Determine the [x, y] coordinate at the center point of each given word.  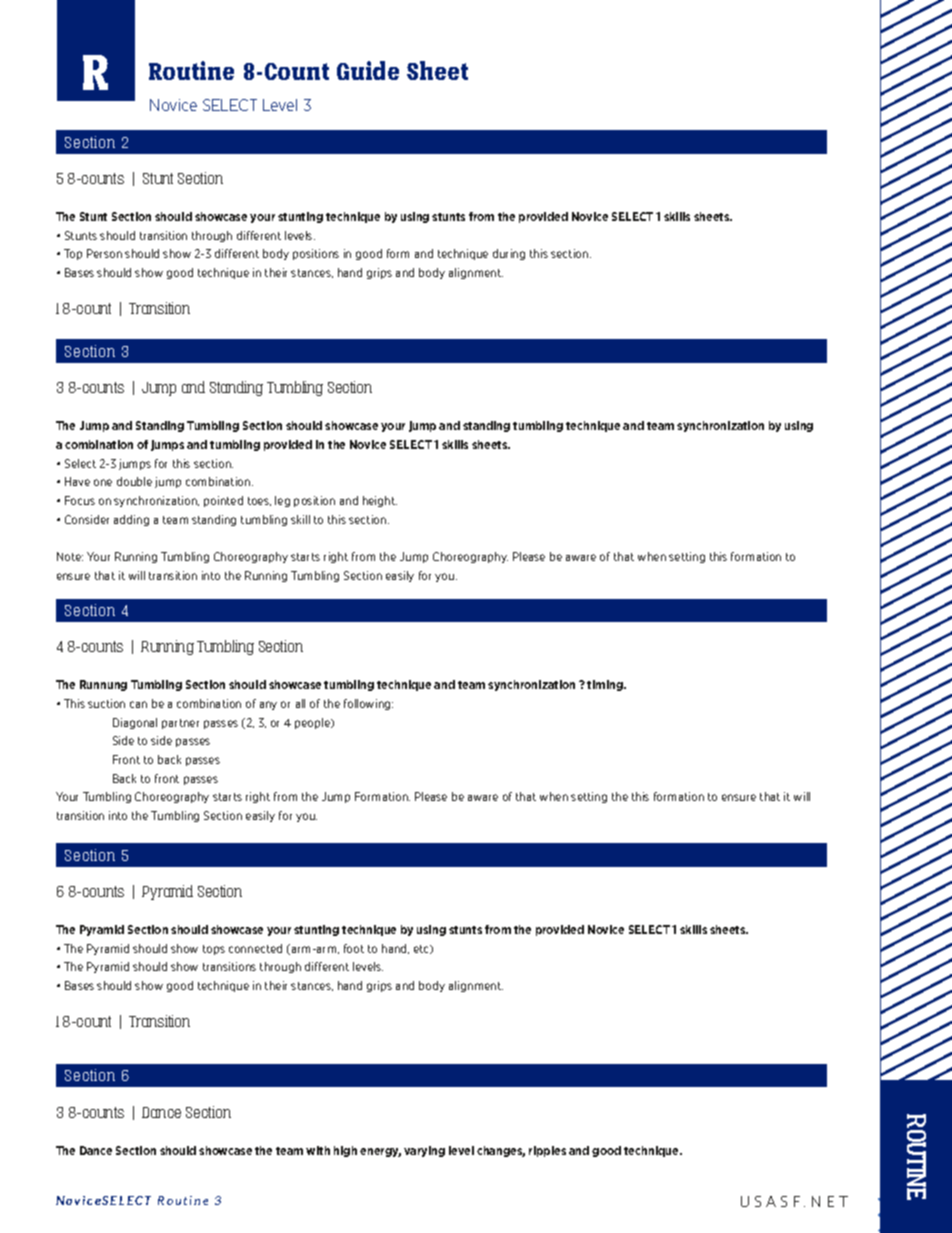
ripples [547, 1151]
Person [104, 253]
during [509, 254]
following [368, 704]
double [134, 481]
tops [214, 950]
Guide [368, 70]
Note [70, 556]
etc [423, 949]
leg [282, 501]
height [380, 501]
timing [606, 685]
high [345, 1151]
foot [354, 948]
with [318, 1150]
